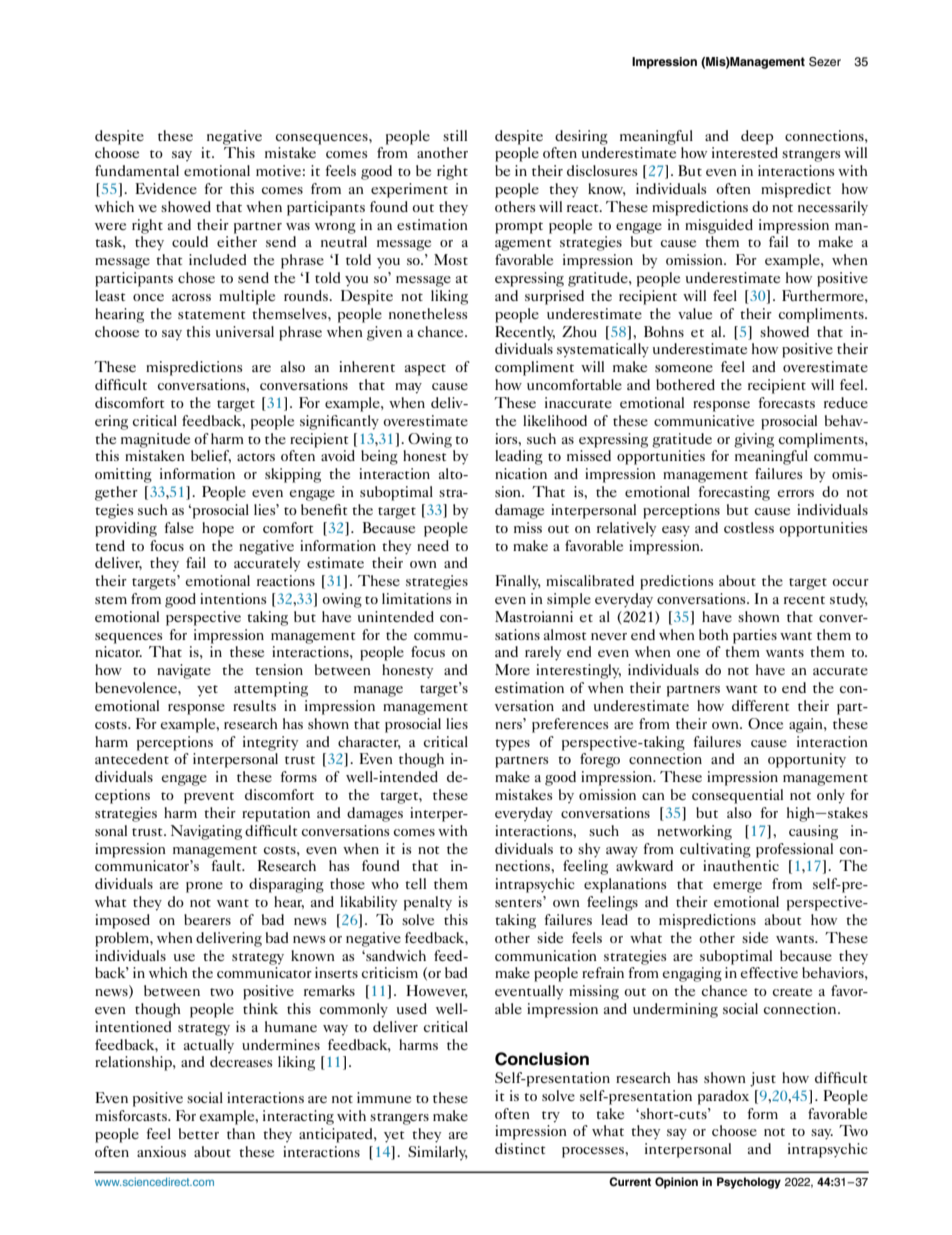 The height and width of the image is (1235, 952). Describe the element at coordinates (206, 832) in the image. I see `Navigating` at that location.
